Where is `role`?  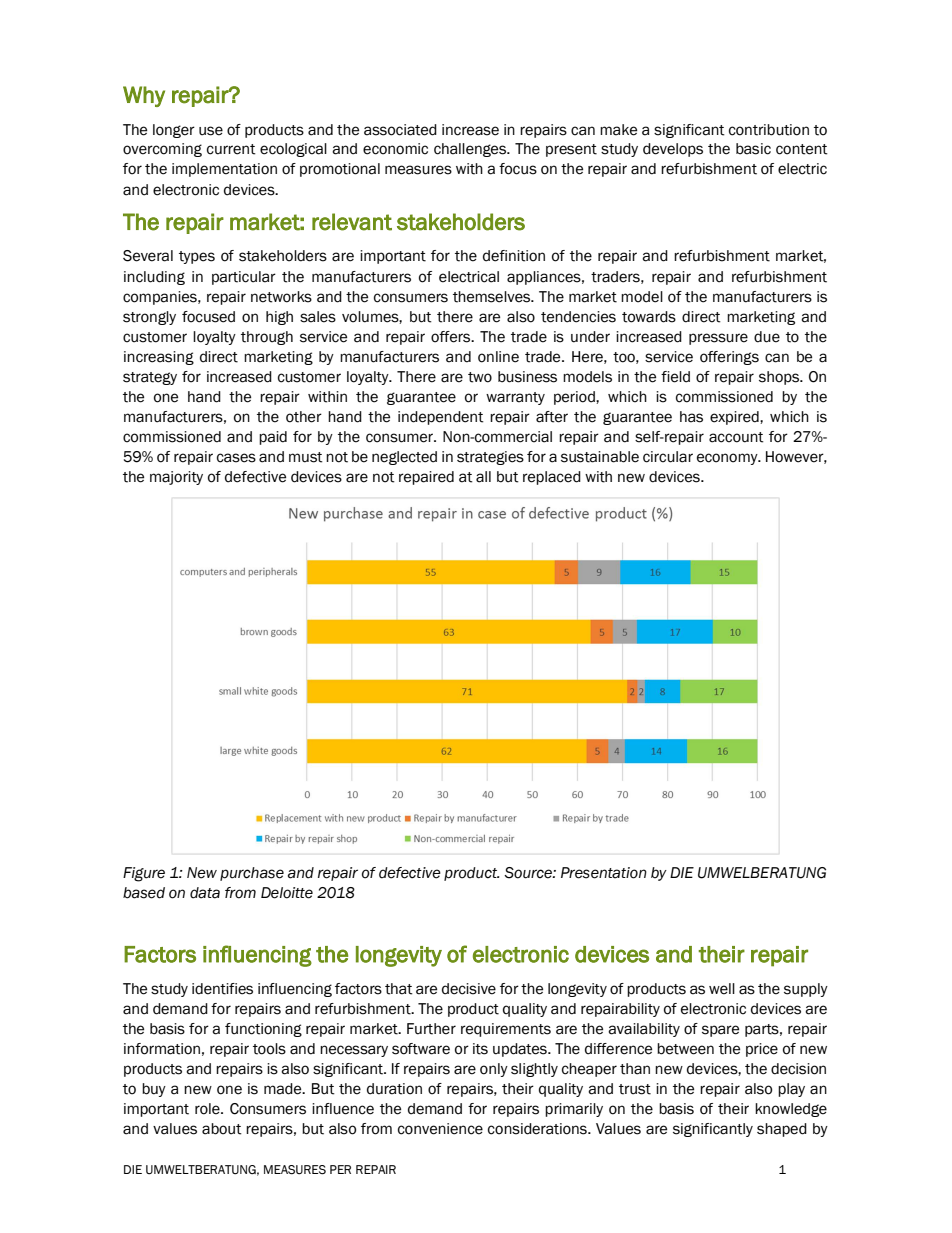 role is located at coordinates (208, 1109).
